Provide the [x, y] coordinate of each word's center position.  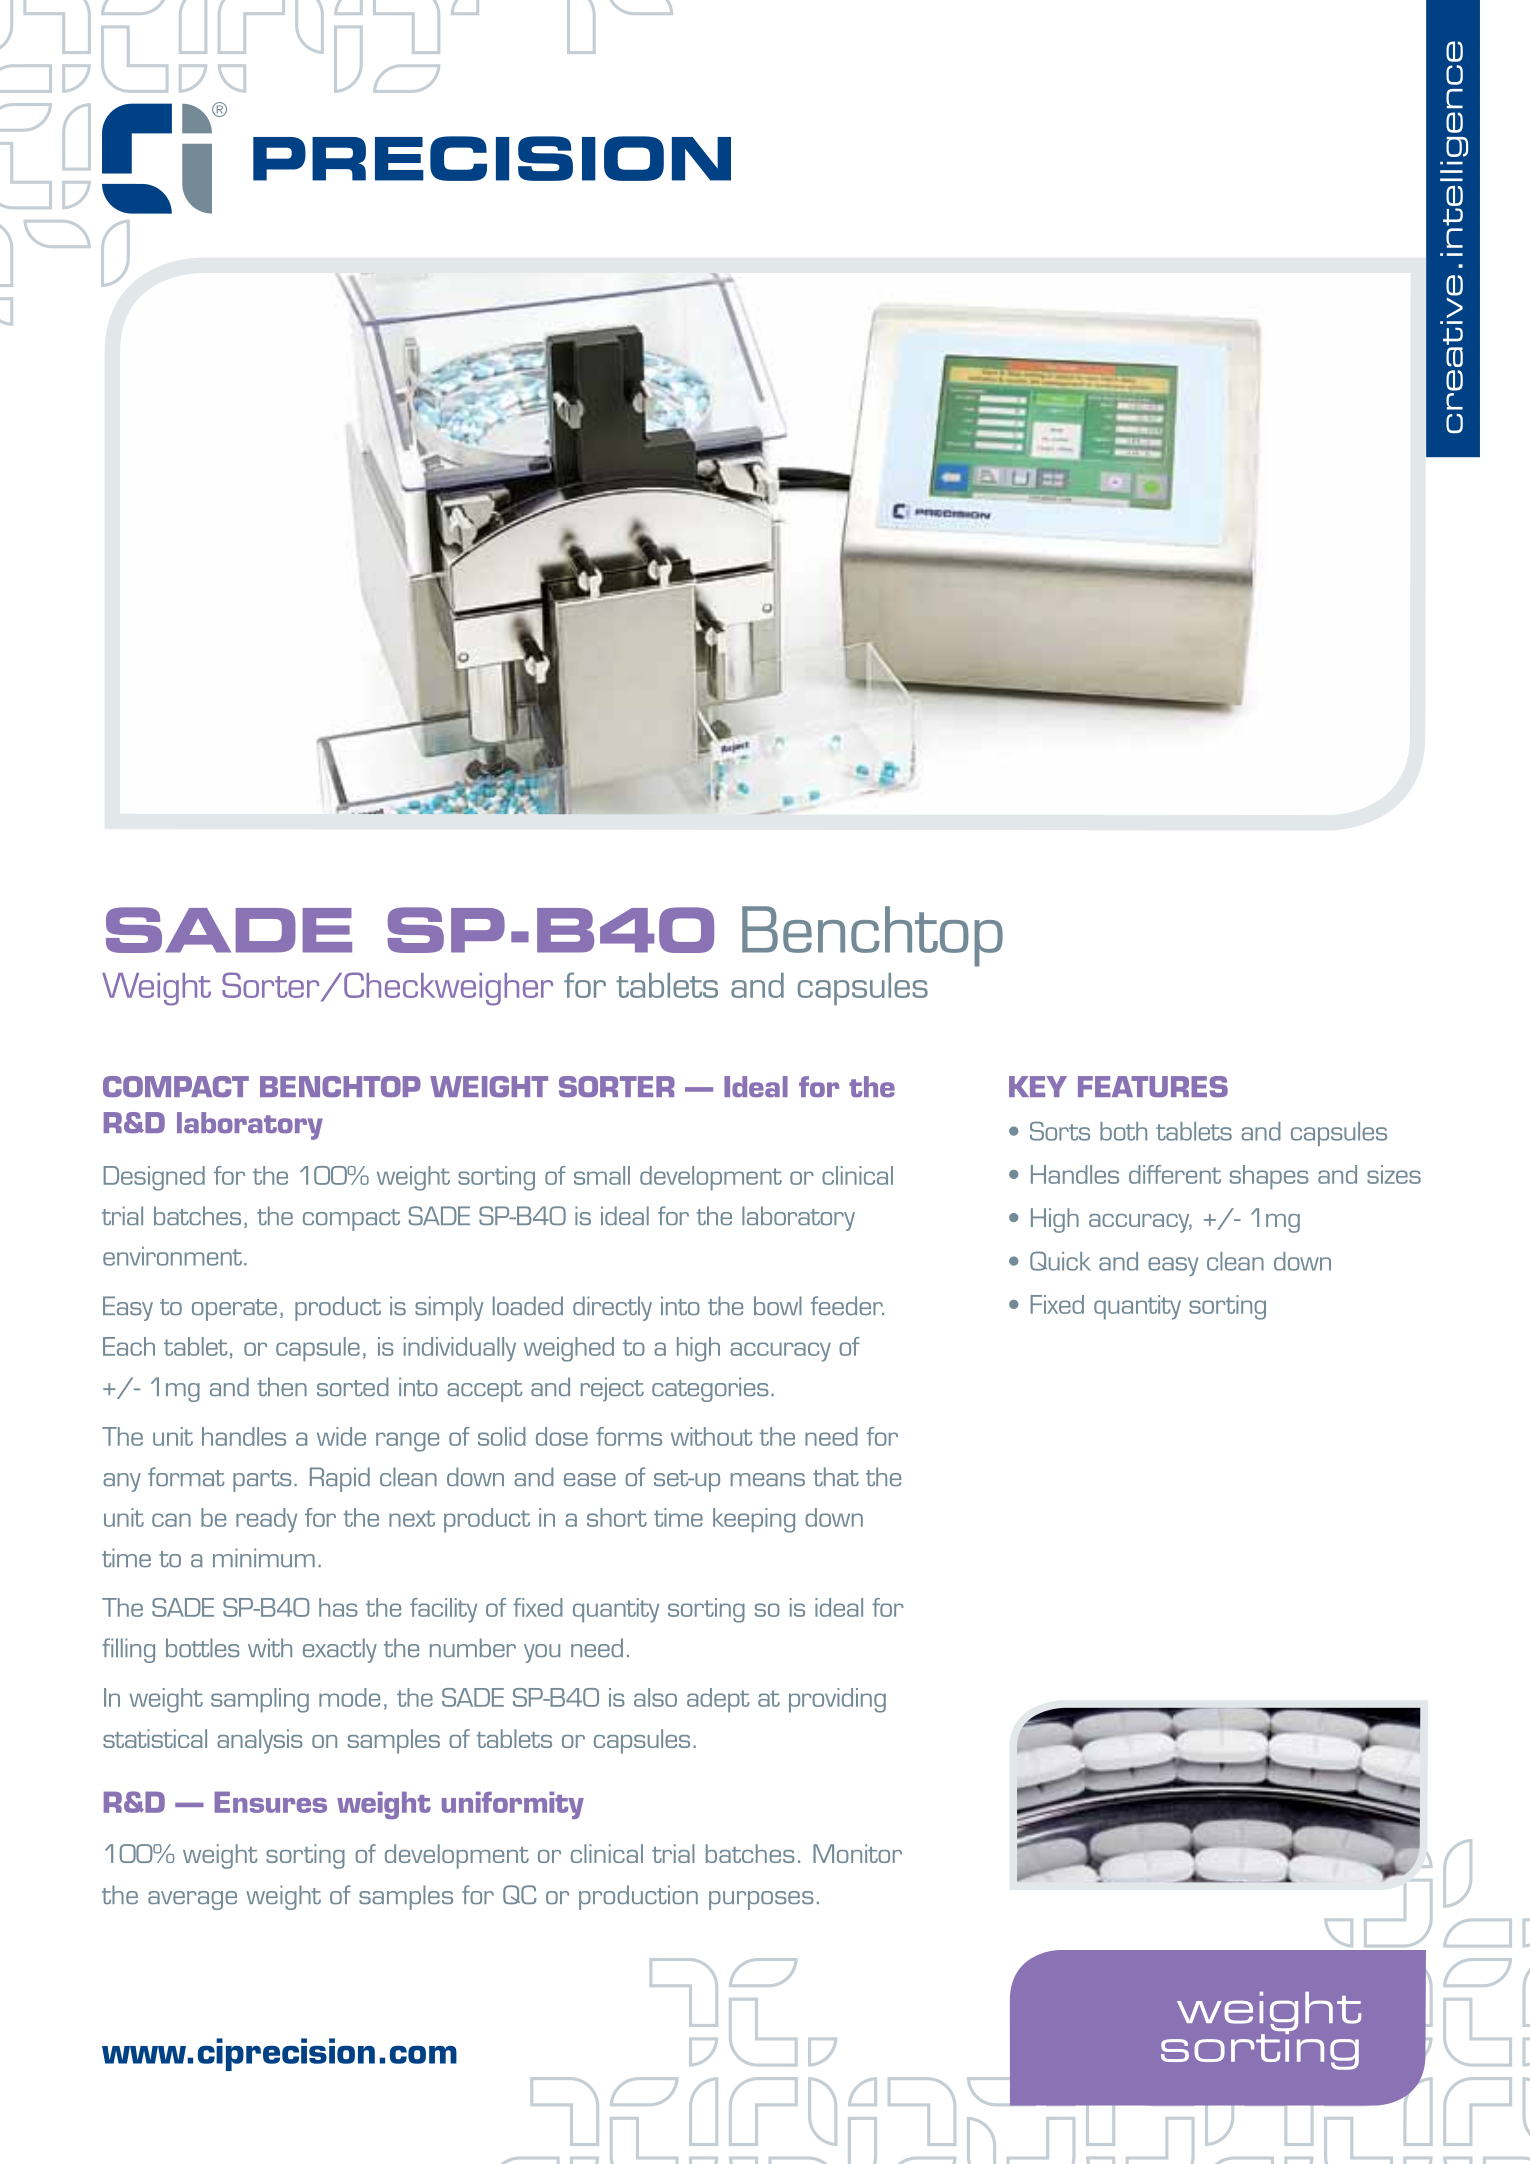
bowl [778, 1305]
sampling [260, 1700]
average [192, 1900]
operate [234, 1310]
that [836, 1476]
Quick [1060, 1261]
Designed [154, 1178]
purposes [761, 1900]
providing [837, 1700]
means [768, 1479]
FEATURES [1153, 1086]
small [602, 1175]
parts [262, 1481]
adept [718, 1700]
